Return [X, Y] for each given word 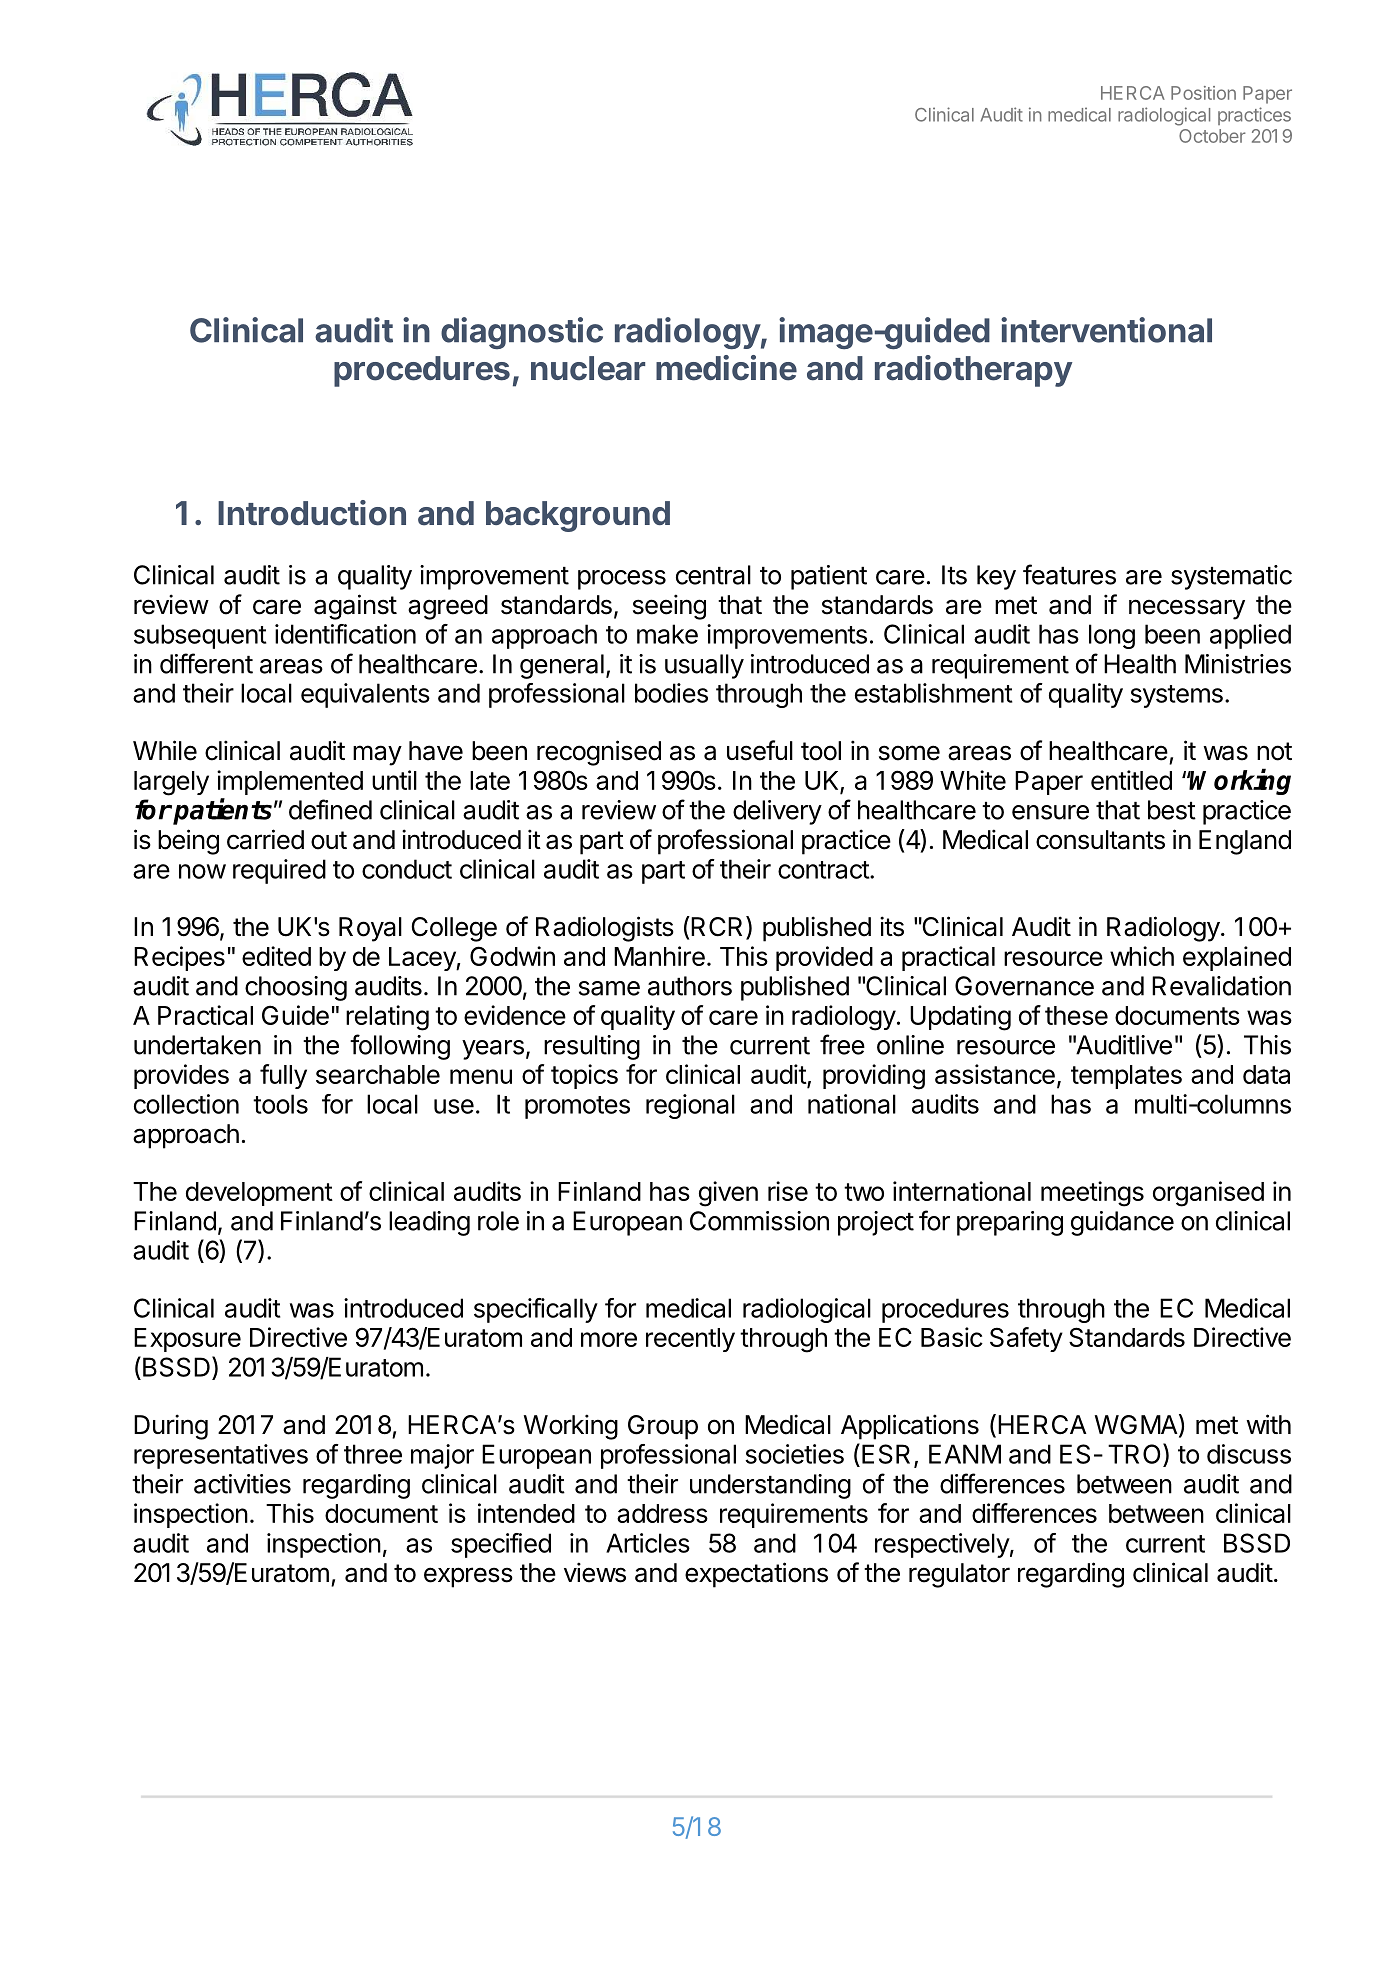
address [662, 1513]
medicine [726, 368]
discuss [1249, 1454]
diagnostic [522, 333]
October [1212, 136]
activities [242, 1484]
